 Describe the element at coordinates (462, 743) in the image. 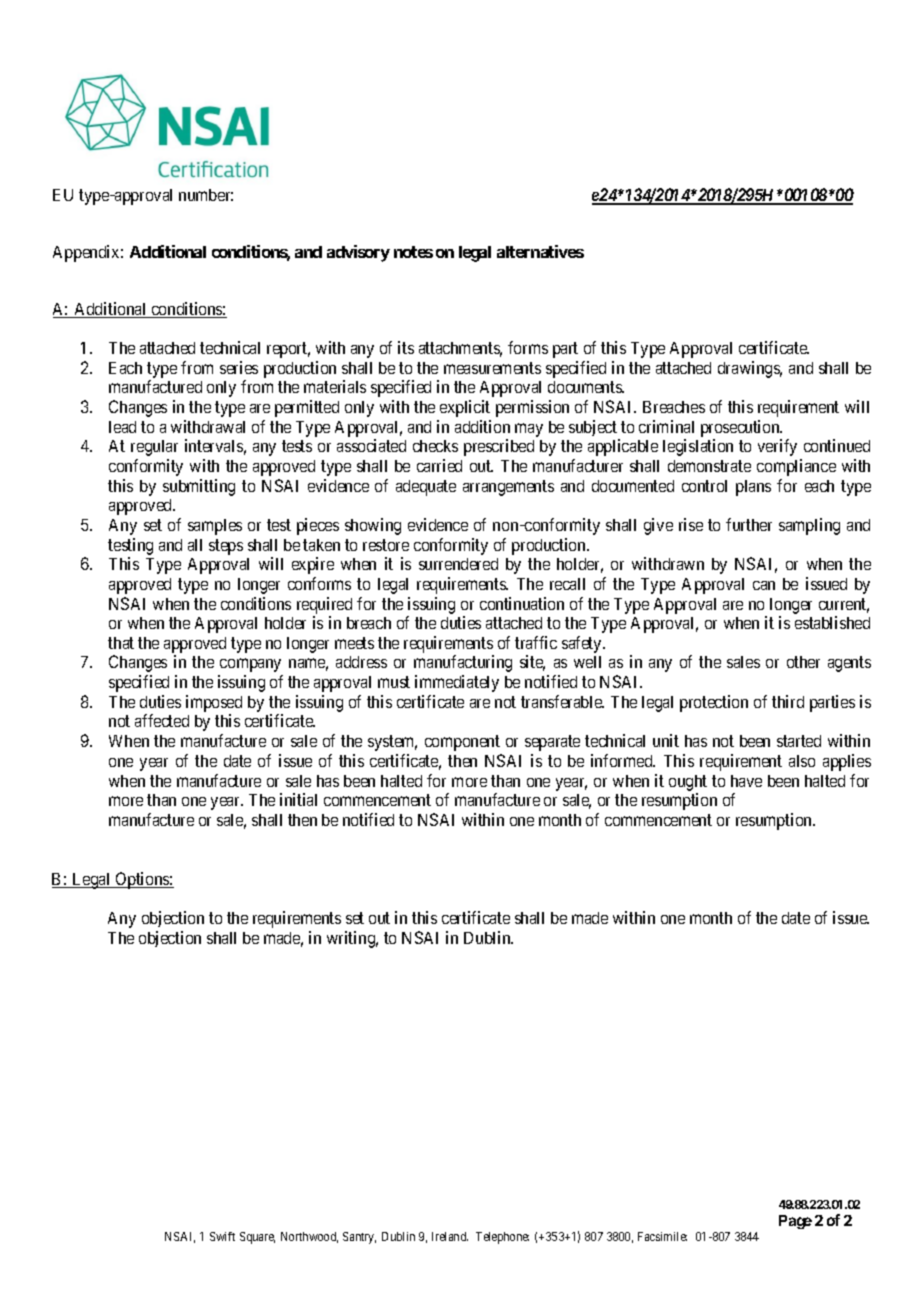

I see `component` at that location.
